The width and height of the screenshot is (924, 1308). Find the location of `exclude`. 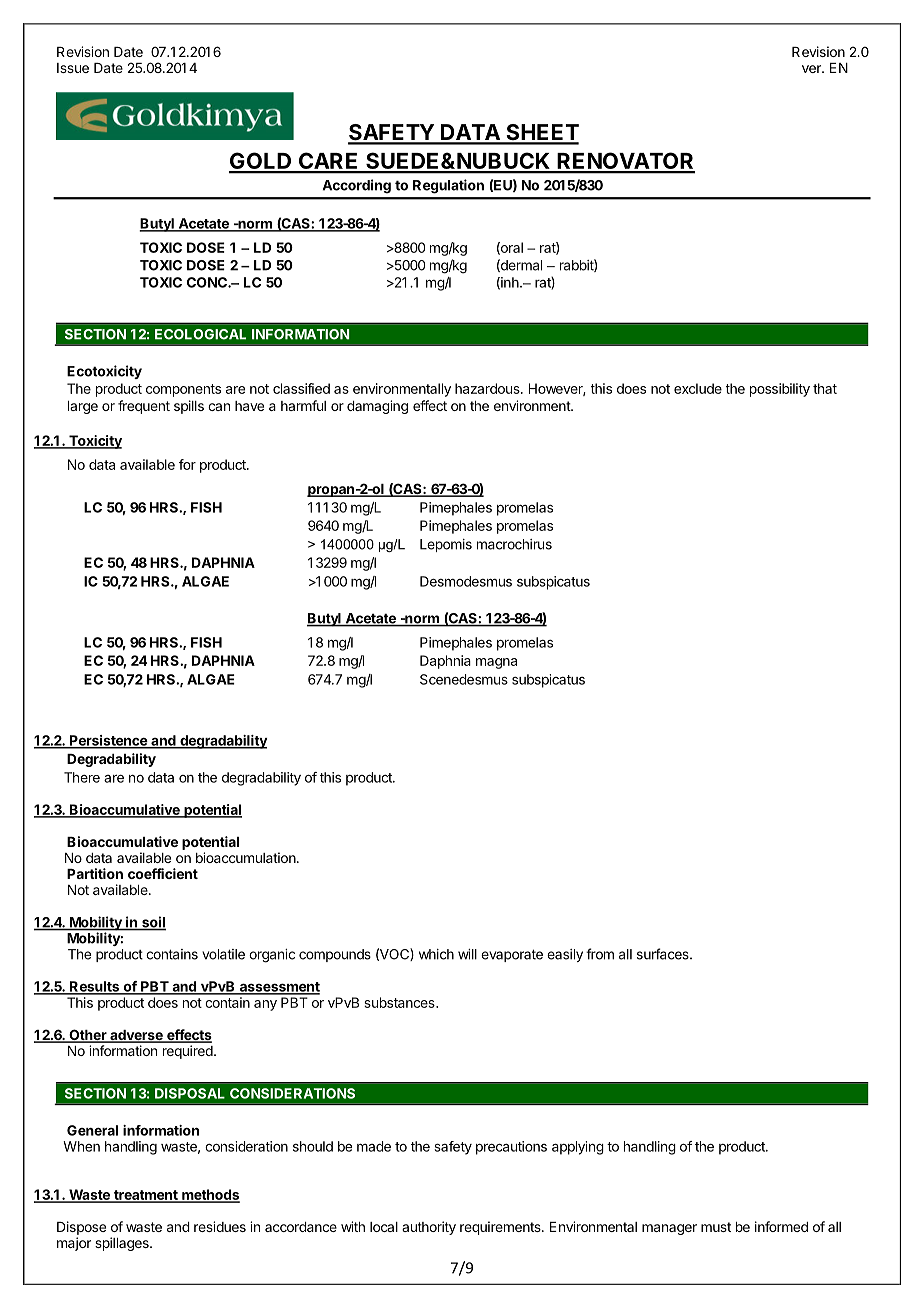

exclude is located at coordinates (698, 388).
